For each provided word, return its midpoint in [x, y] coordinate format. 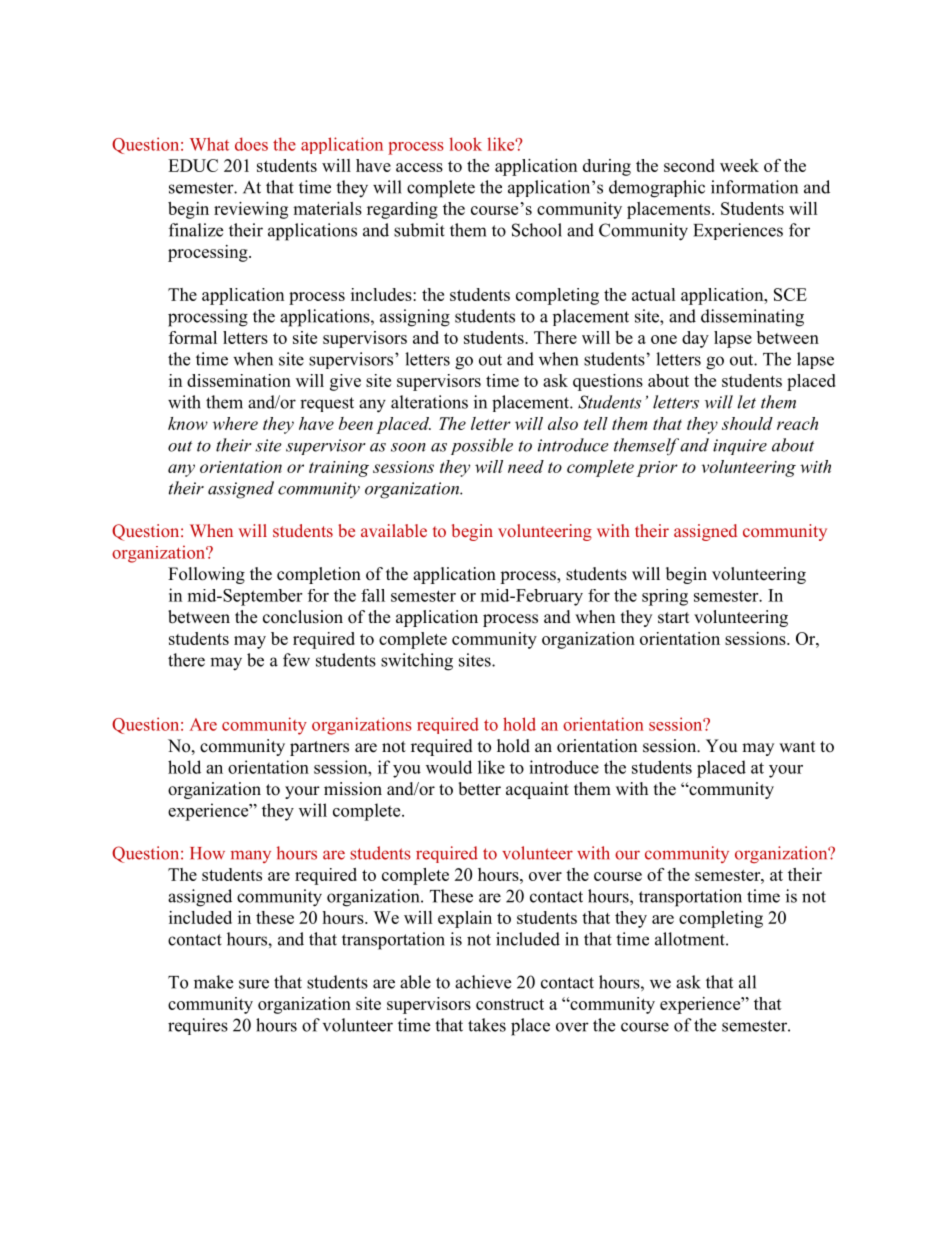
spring [665, 597]
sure [254, 984]
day [695, 339]
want [797, 746]
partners [319, 748]
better [479, 789]
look [466, 144]
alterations [429, 402]
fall [373, 595]
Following [206, 575]
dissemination [239, 380]
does [251, 144]
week [739, 165]
